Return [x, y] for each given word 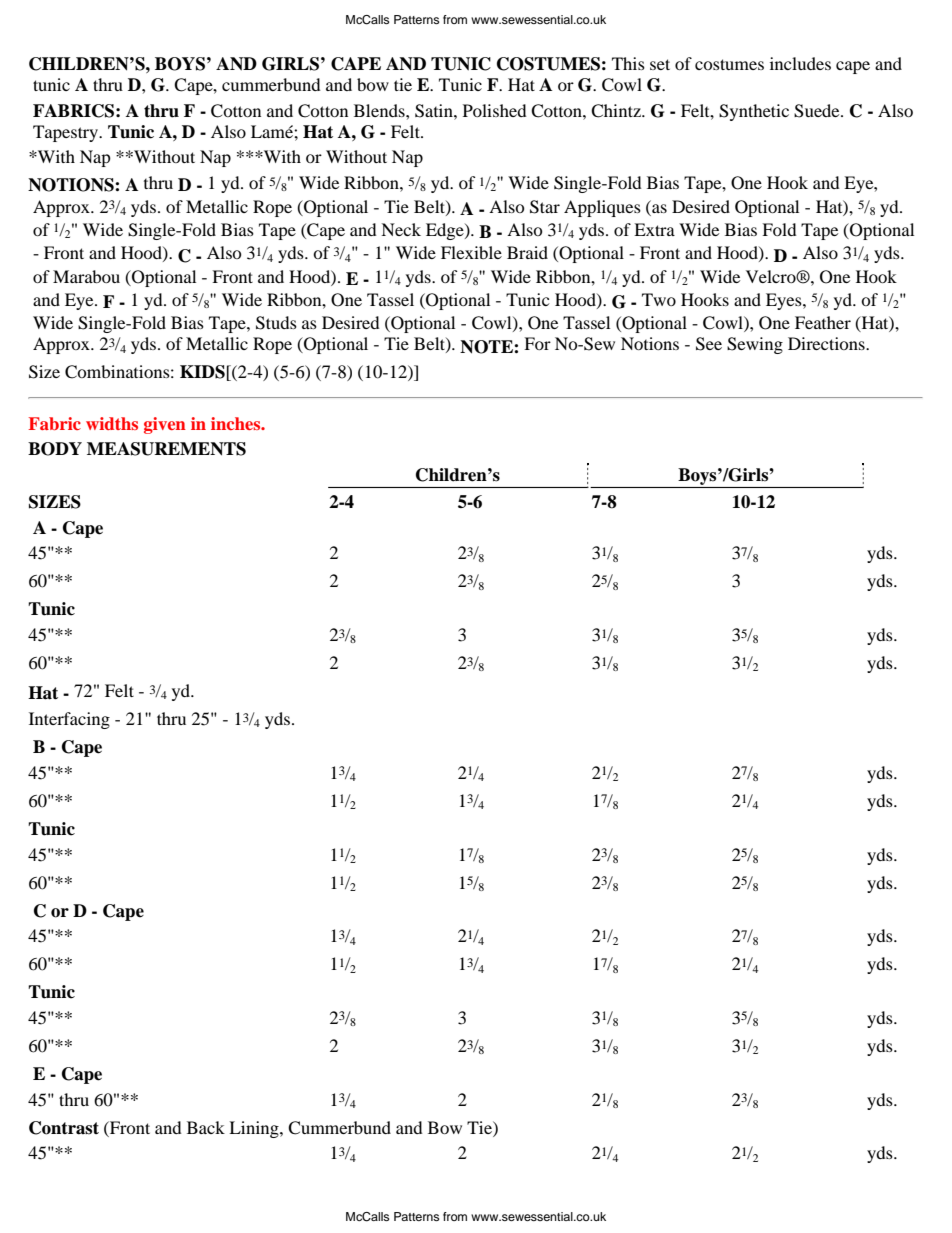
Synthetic [754, 112]
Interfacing [69, 720]
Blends [380, 110]
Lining [255, 1129]
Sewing [755, 345]
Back [206, 1127]
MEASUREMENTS [166, 449]
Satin [435, 111]
